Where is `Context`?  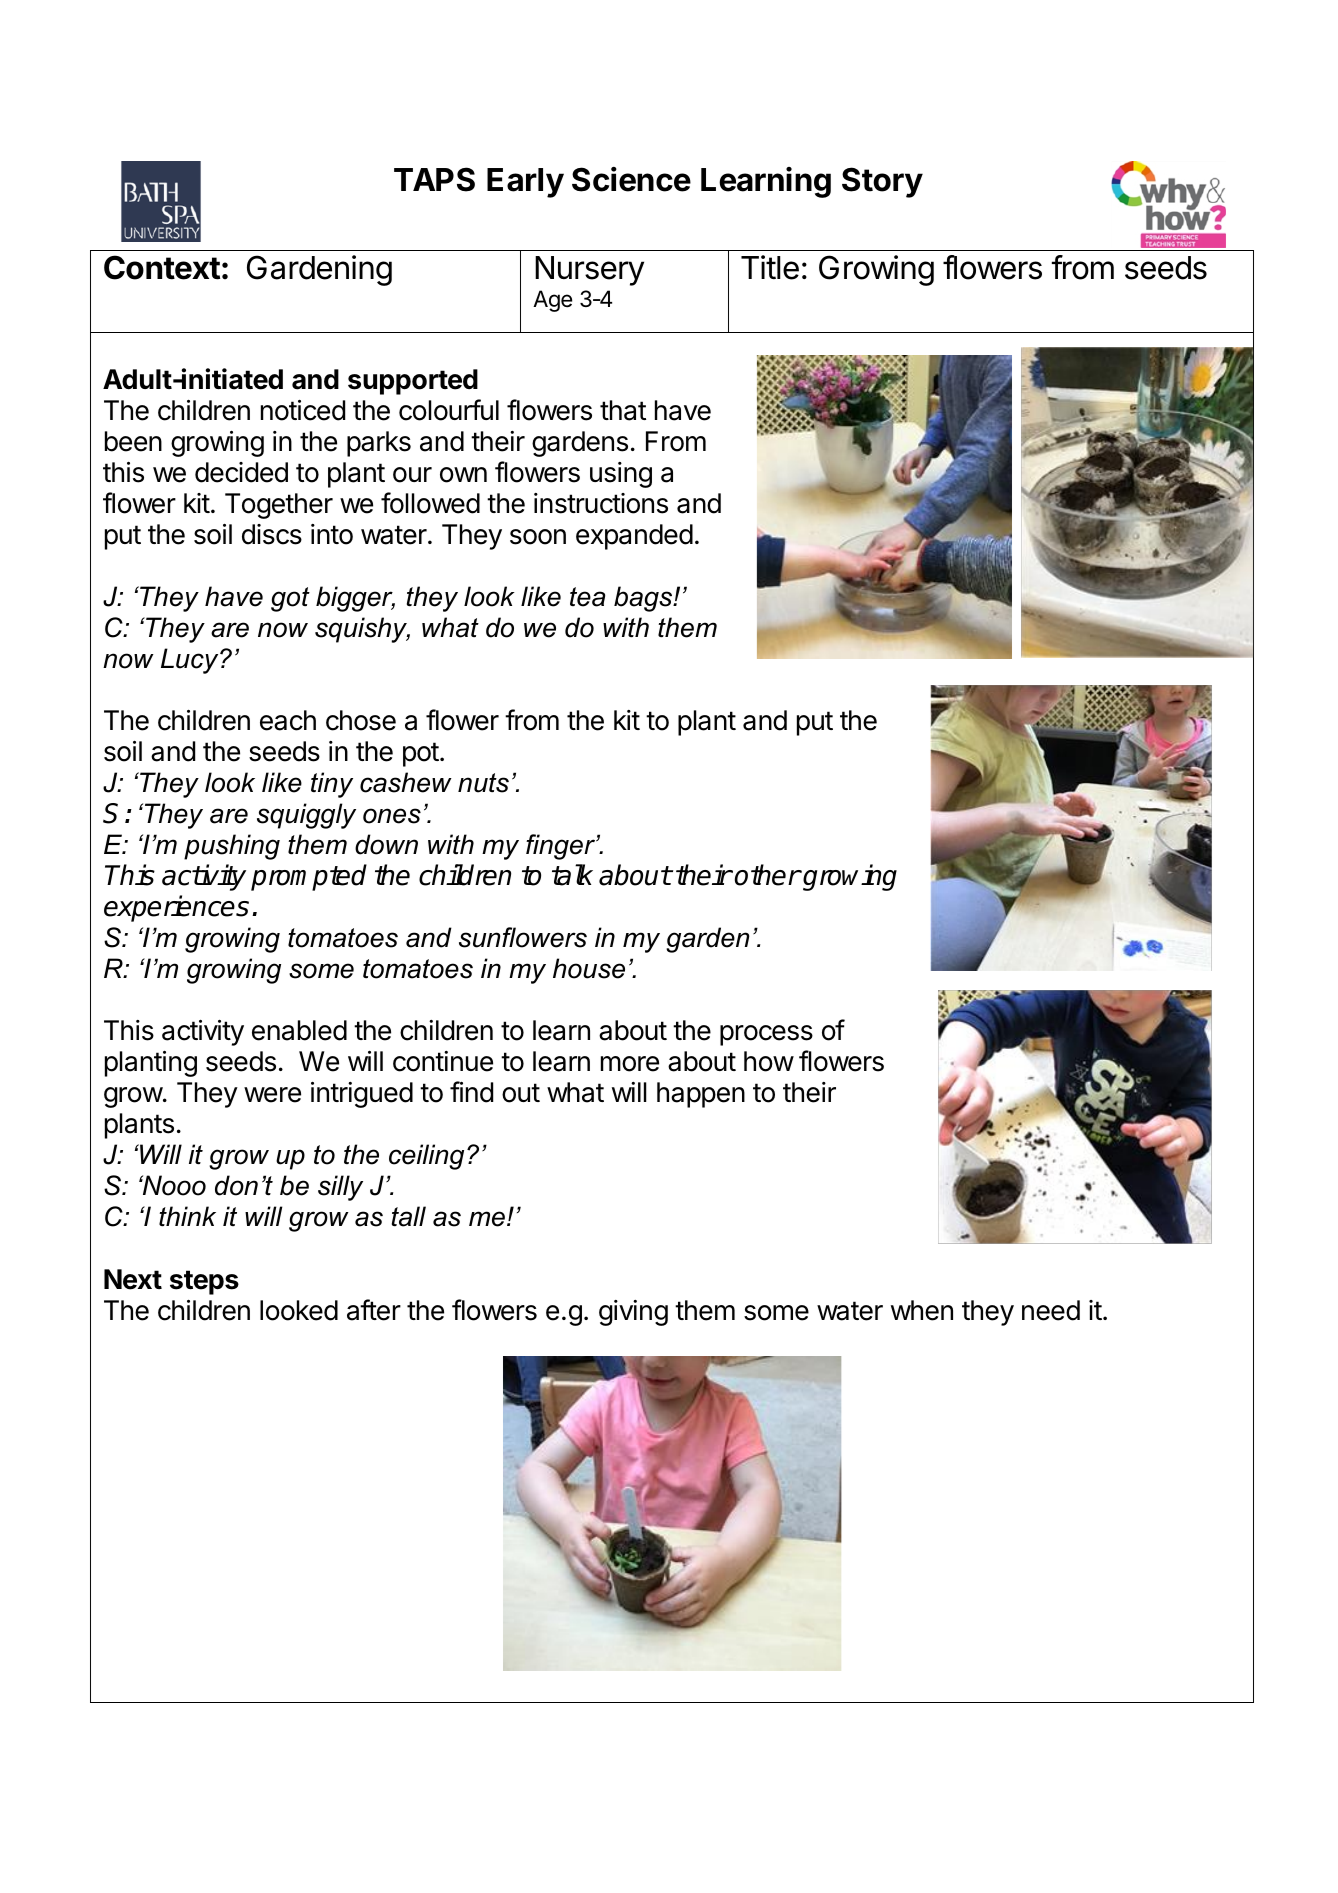
Context is located at coordinates (162, 267).
